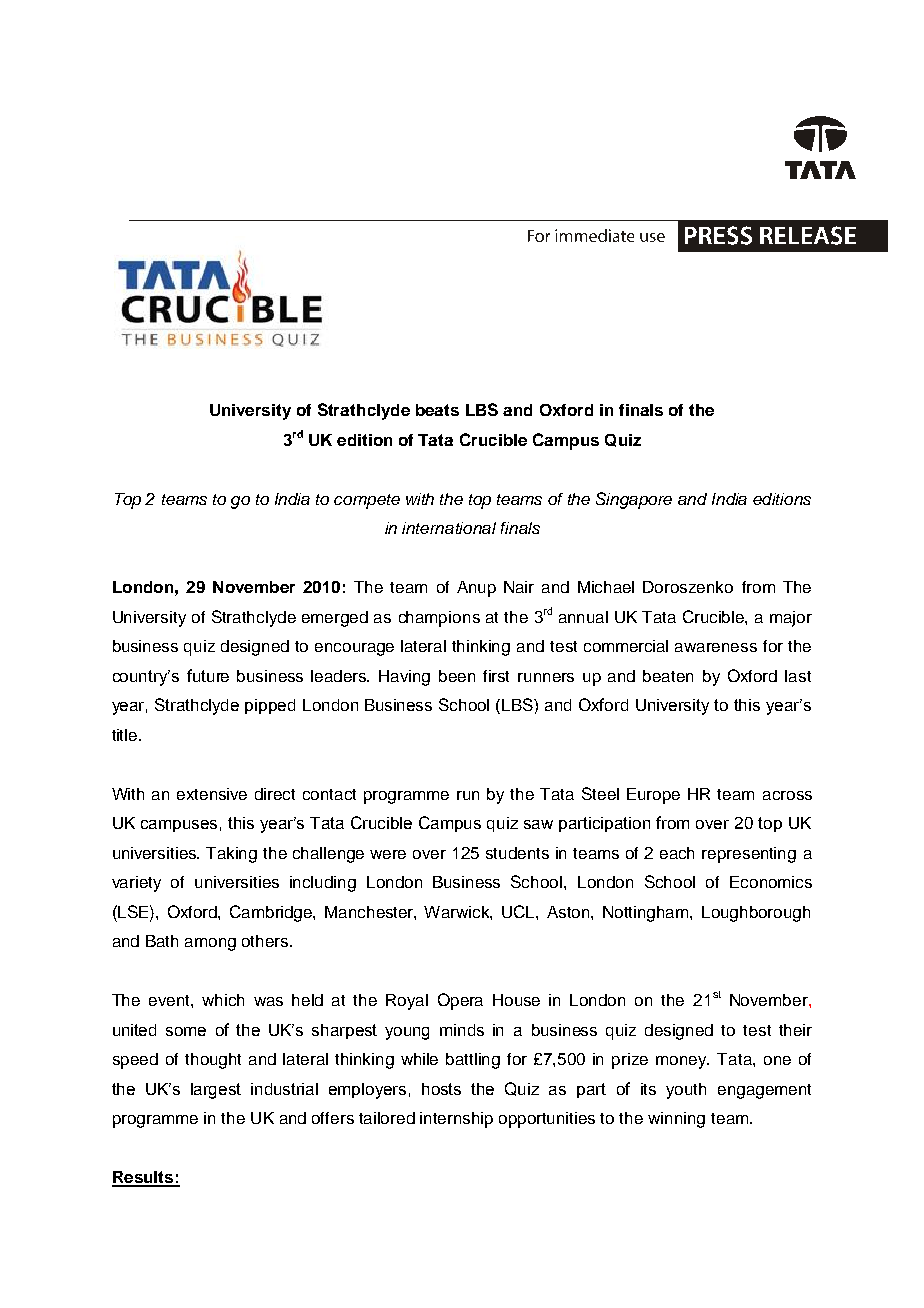  Describe the element at coordinates (231, 855) in the page. I see `Taking` at that location.
